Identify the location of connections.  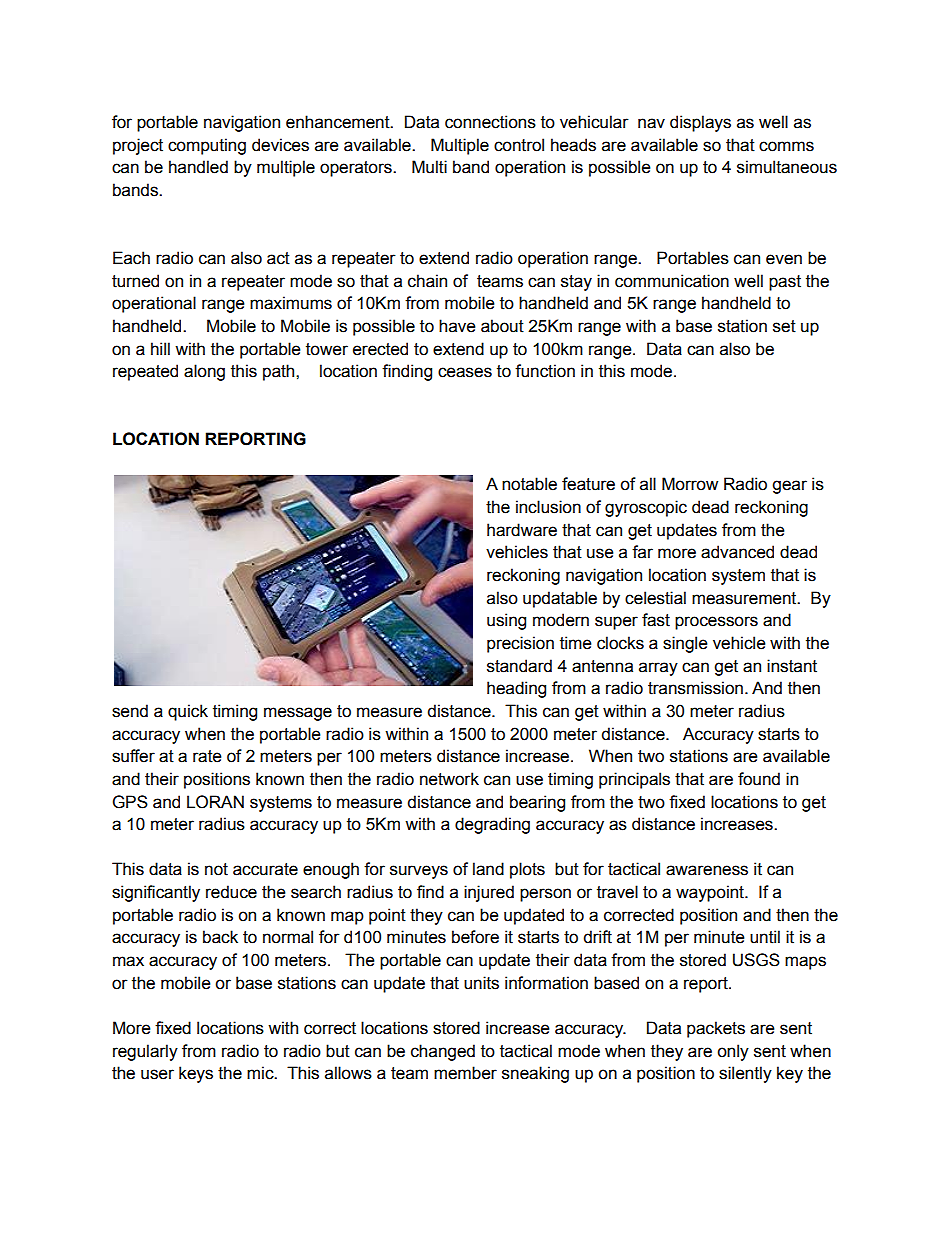
(490, 122).
